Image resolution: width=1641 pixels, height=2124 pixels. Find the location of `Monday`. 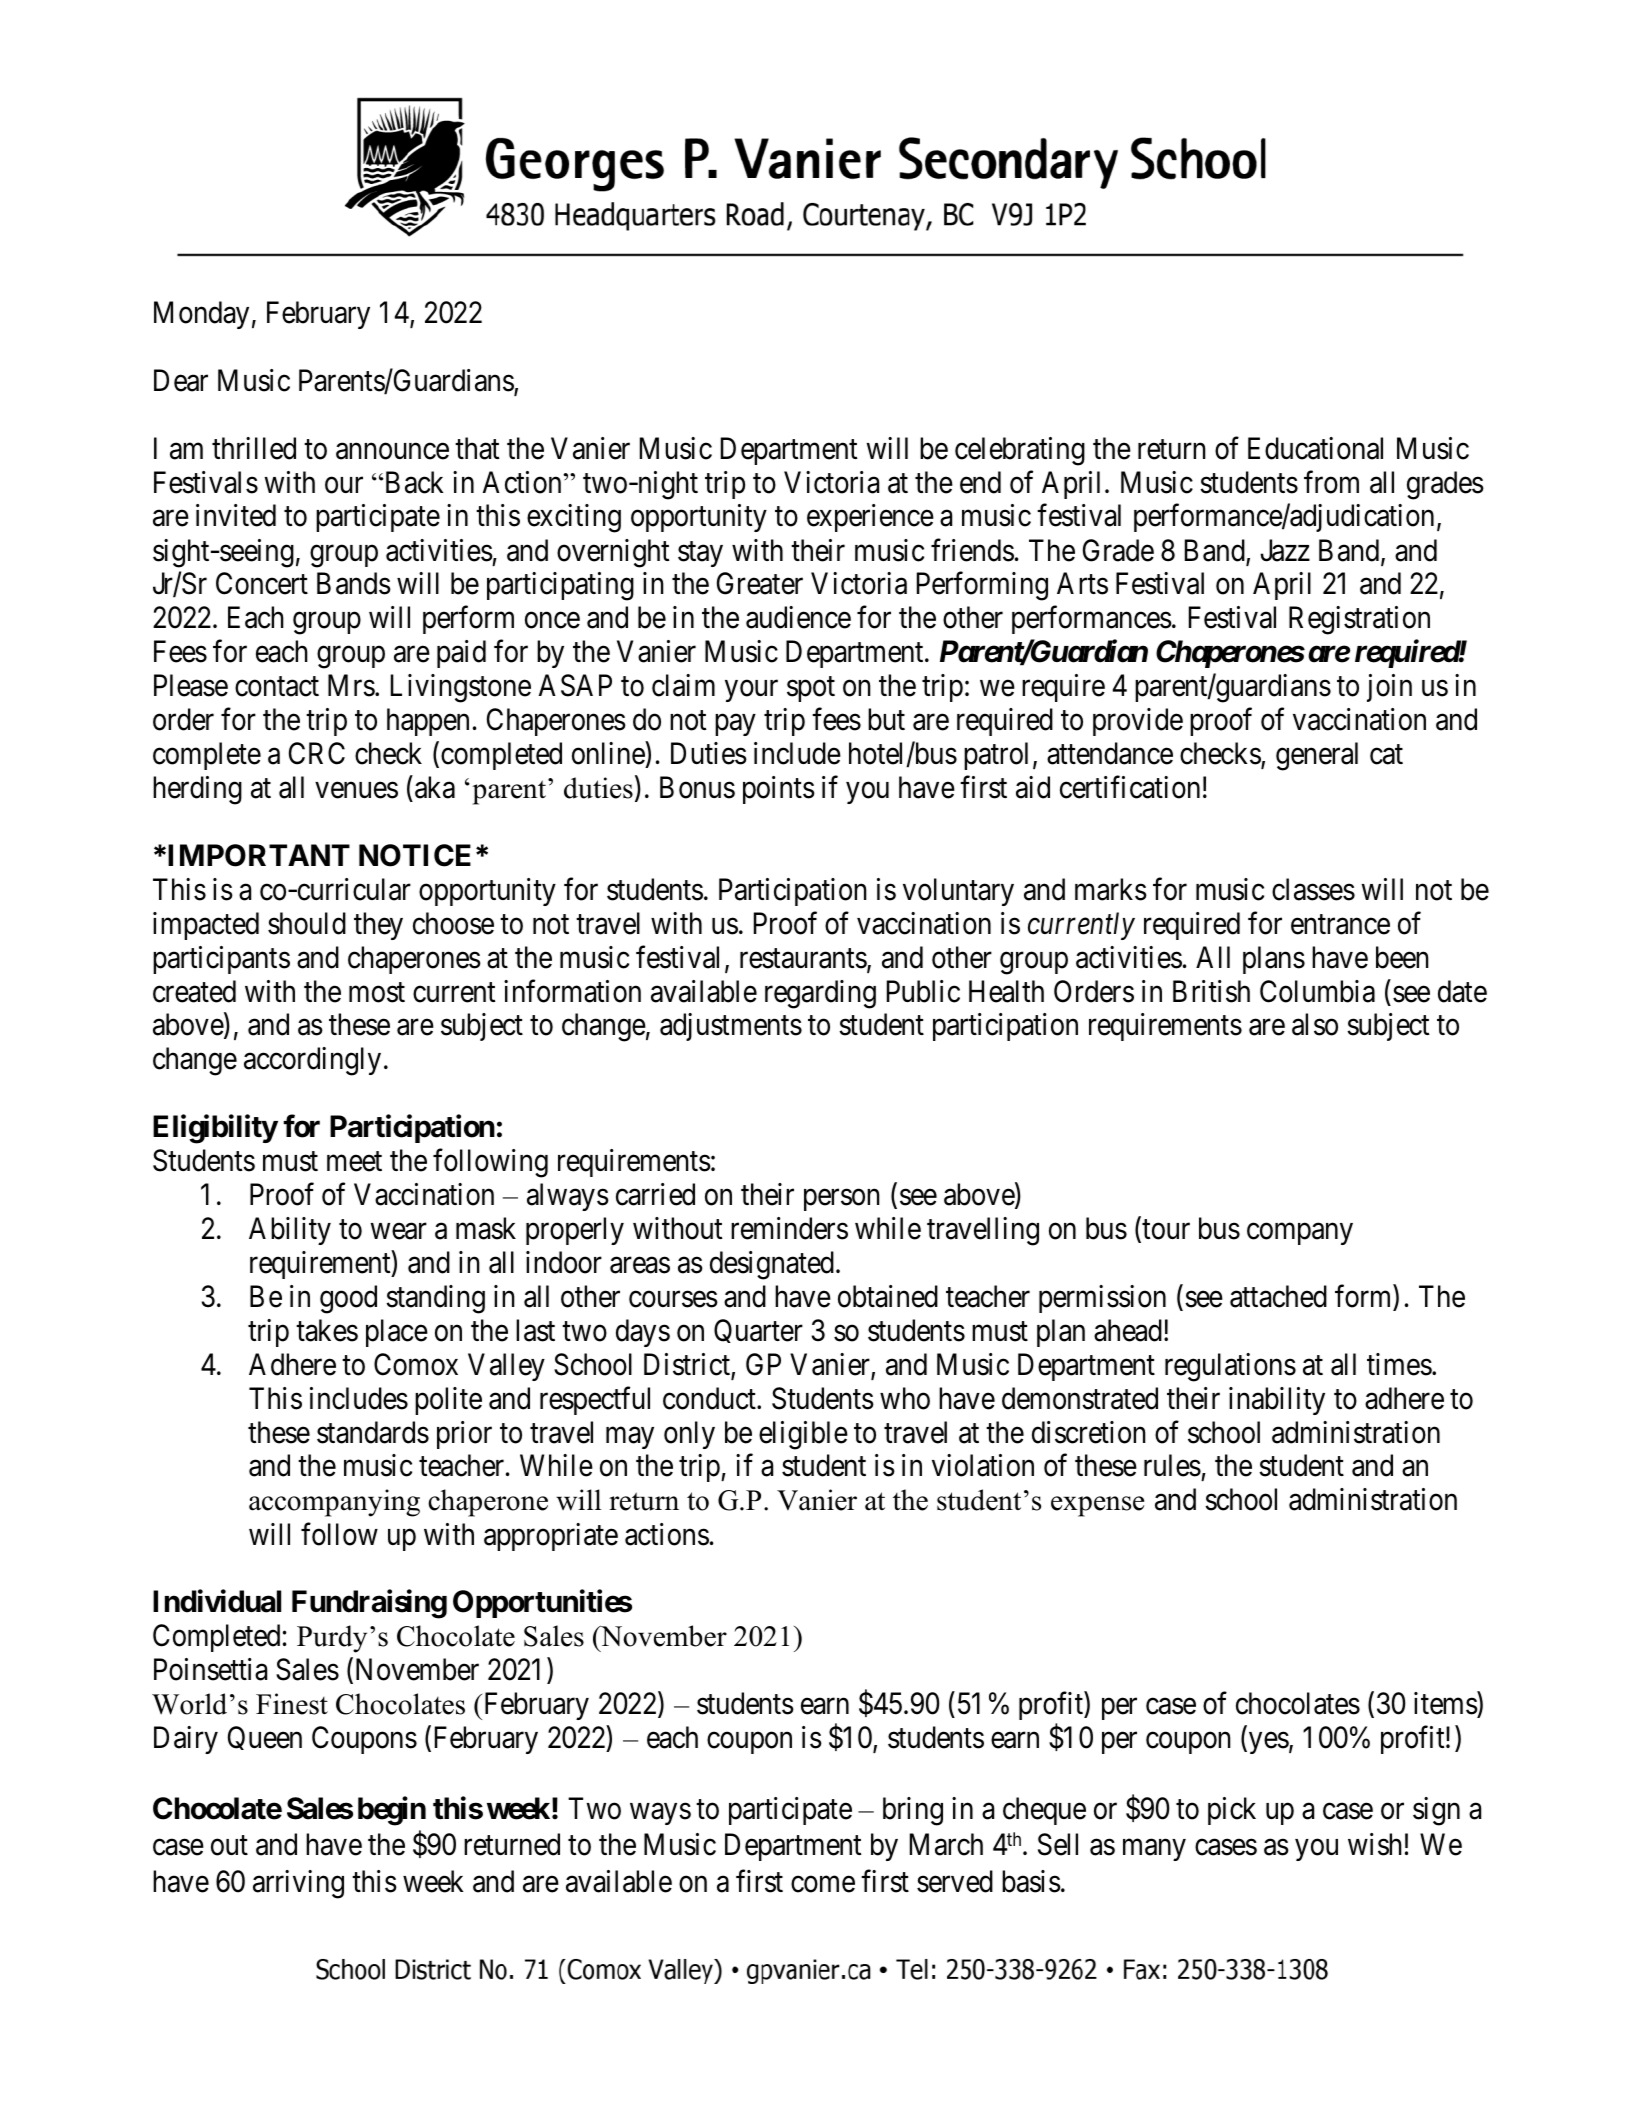

Monday is located at coordinates (201, 315).
